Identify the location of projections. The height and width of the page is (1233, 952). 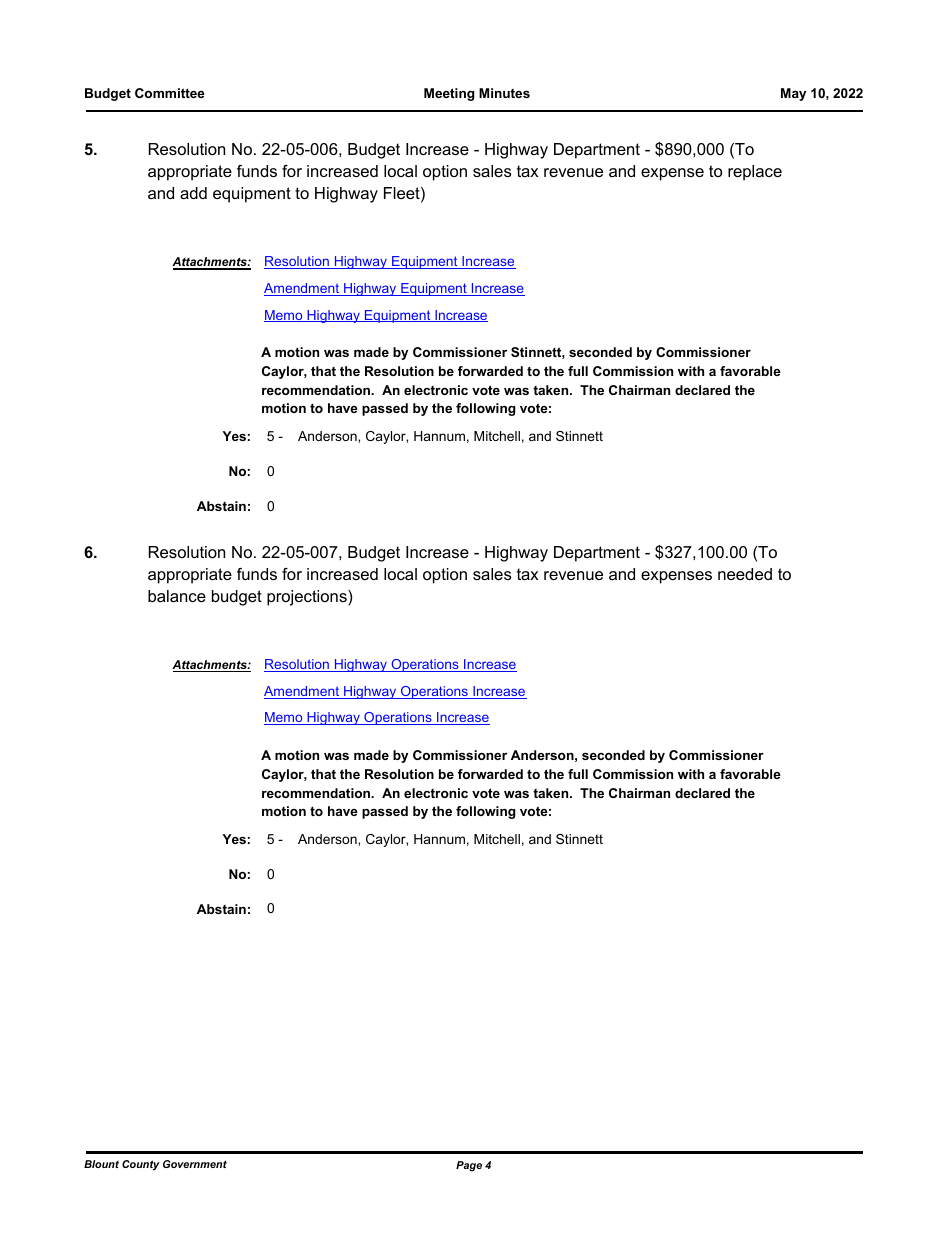
(308, 598).
